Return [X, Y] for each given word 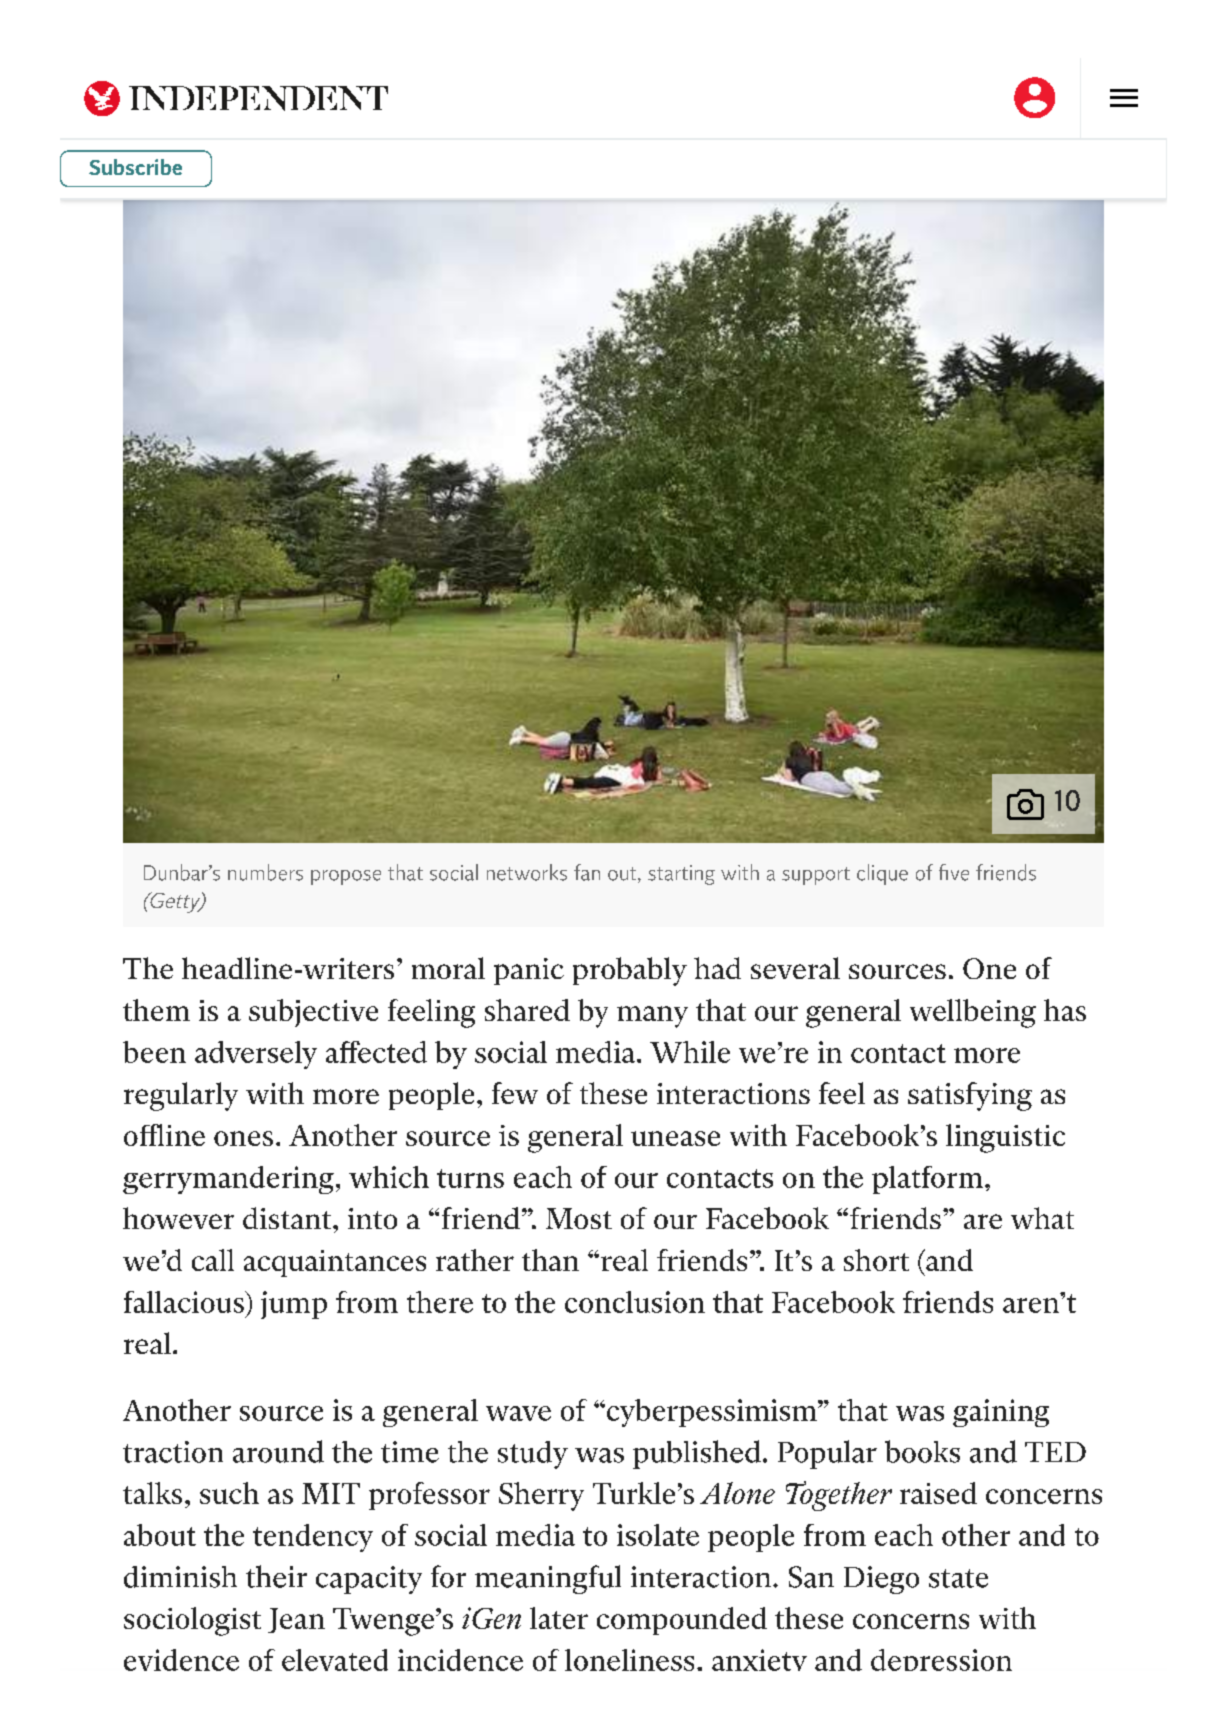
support [816, 876]
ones [243, 1138]
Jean [296, 1620]
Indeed [172, 98]
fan [587, 872]
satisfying [970, 1096]
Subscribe [135, 167]
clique [882, 874]
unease [675, 1138]
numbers [265, 872]
